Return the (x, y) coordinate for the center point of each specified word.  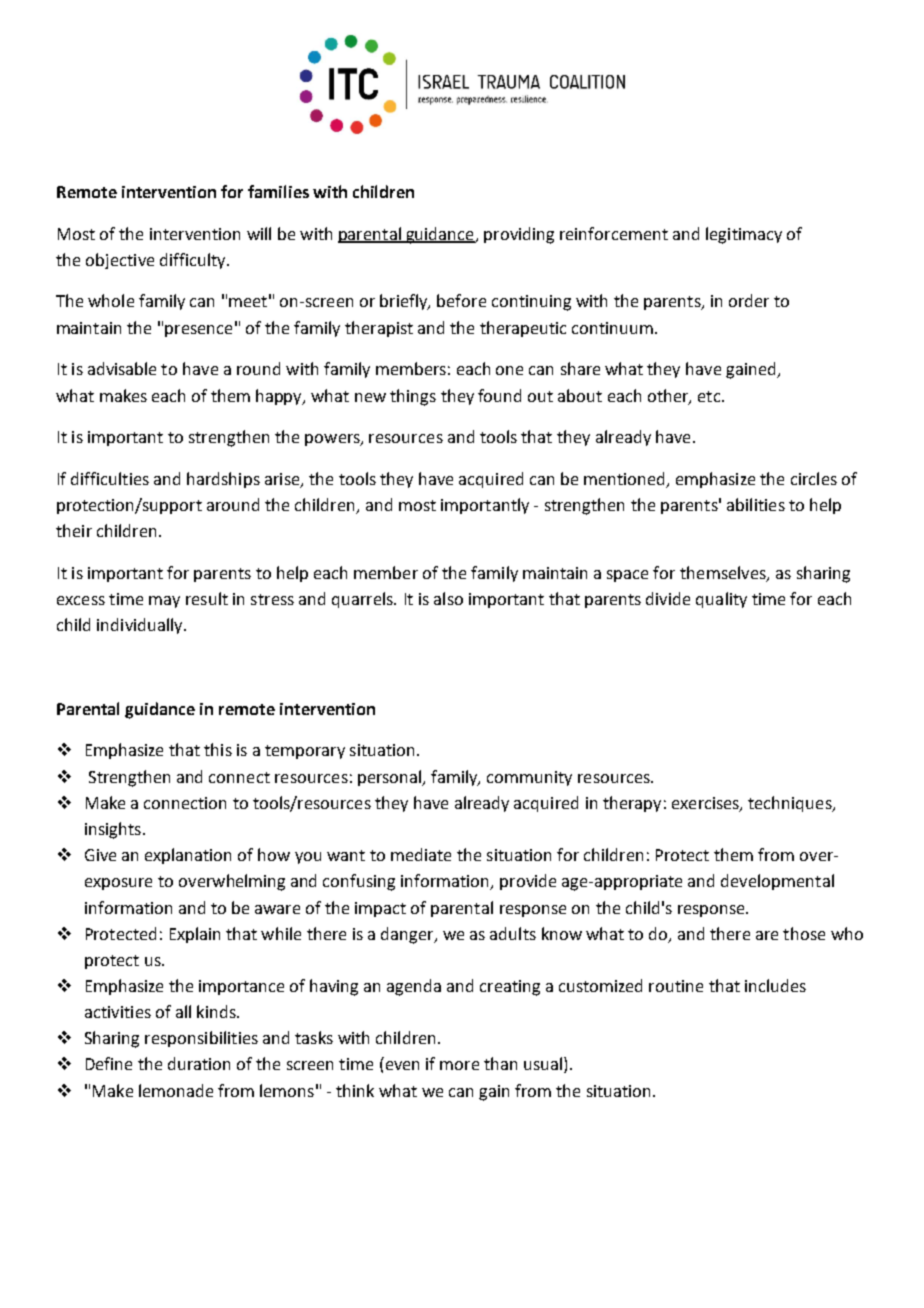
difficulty (194, 261)
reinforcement (614, 233)
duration (199, 1063)
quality (721, 600)
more (459, 1065)
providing (519, 235)
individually (141, 626)
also (448, 598)
